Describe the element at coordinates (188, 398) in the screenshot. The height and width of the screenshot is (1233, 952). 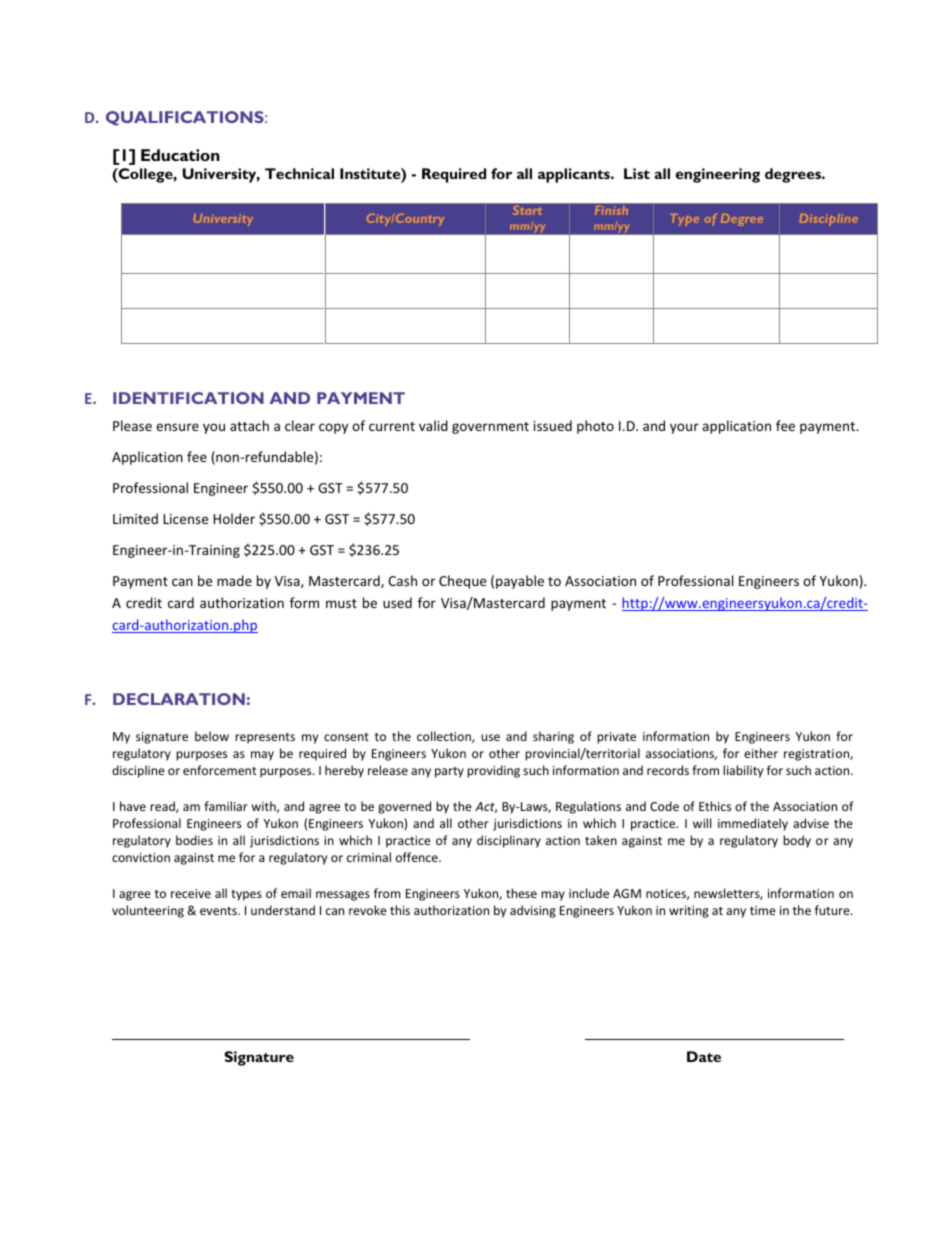
I see `IDENTIFICATION` at that location.
